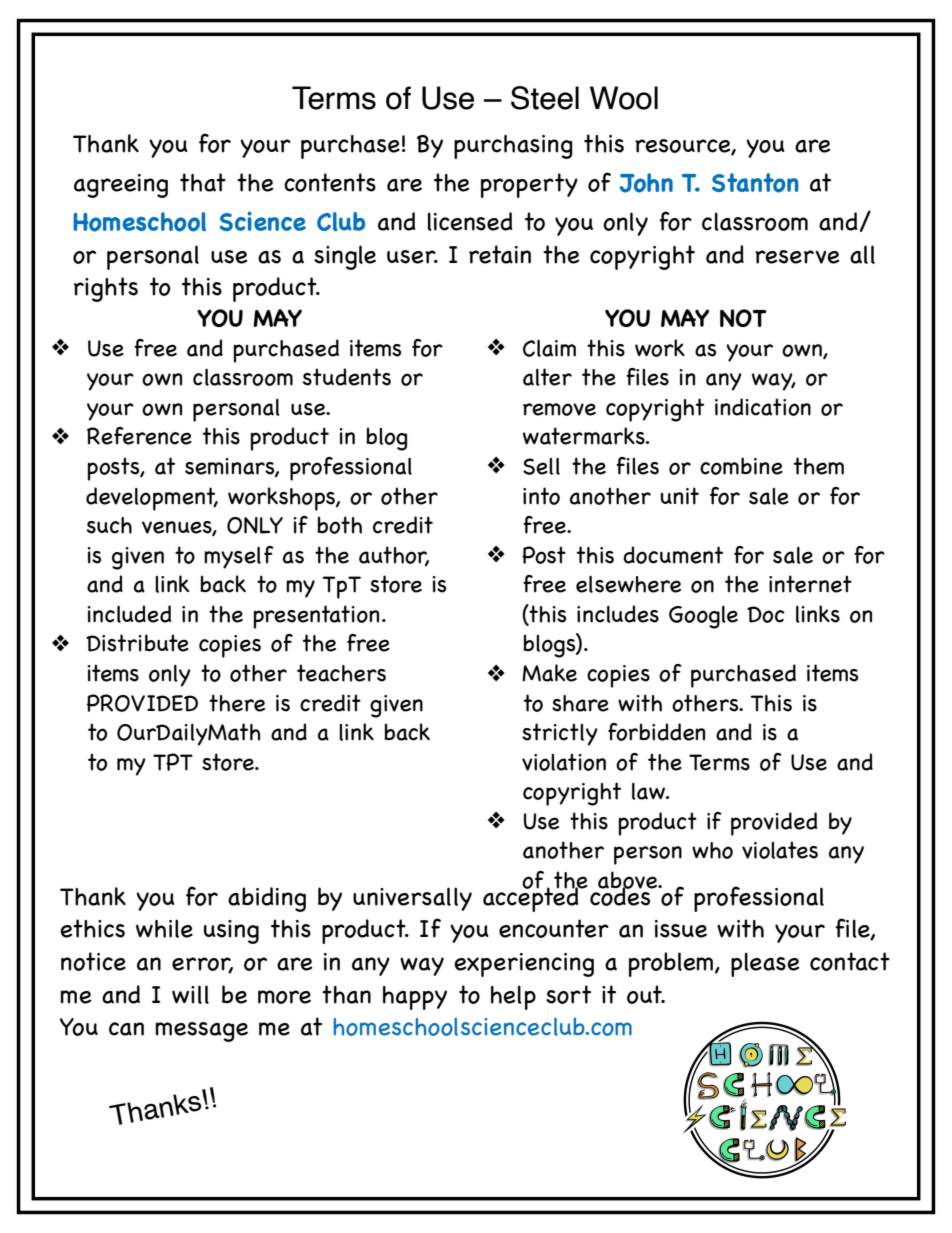 This page has width=952, height=1233. Describe the element at coordinates (755, 183) in the page. I see `Stanton` at that location.
